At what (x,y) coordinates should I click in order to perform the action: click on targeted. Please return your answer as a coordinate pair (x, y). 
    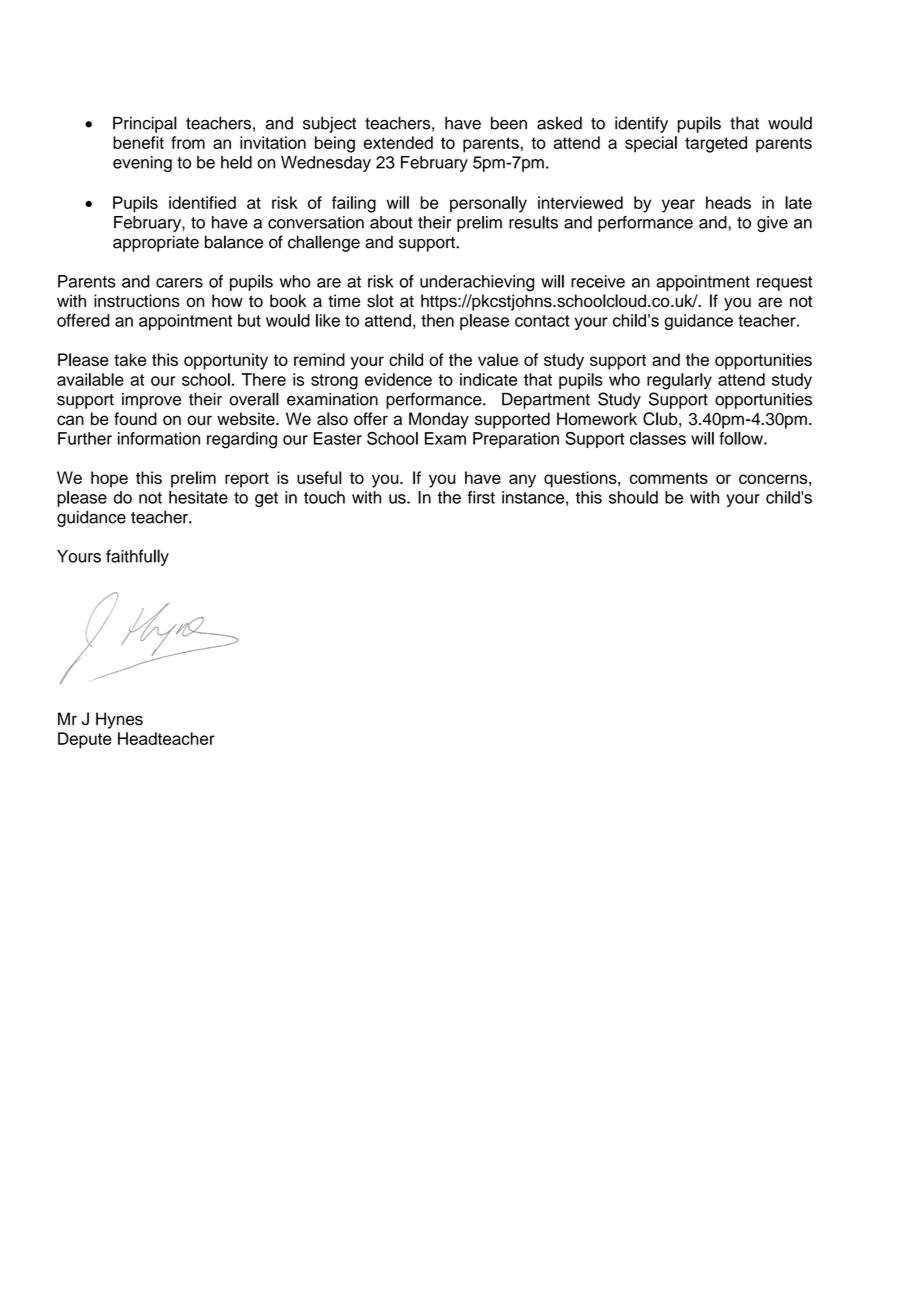
    Looking at the image, I should click on (716, 144).
